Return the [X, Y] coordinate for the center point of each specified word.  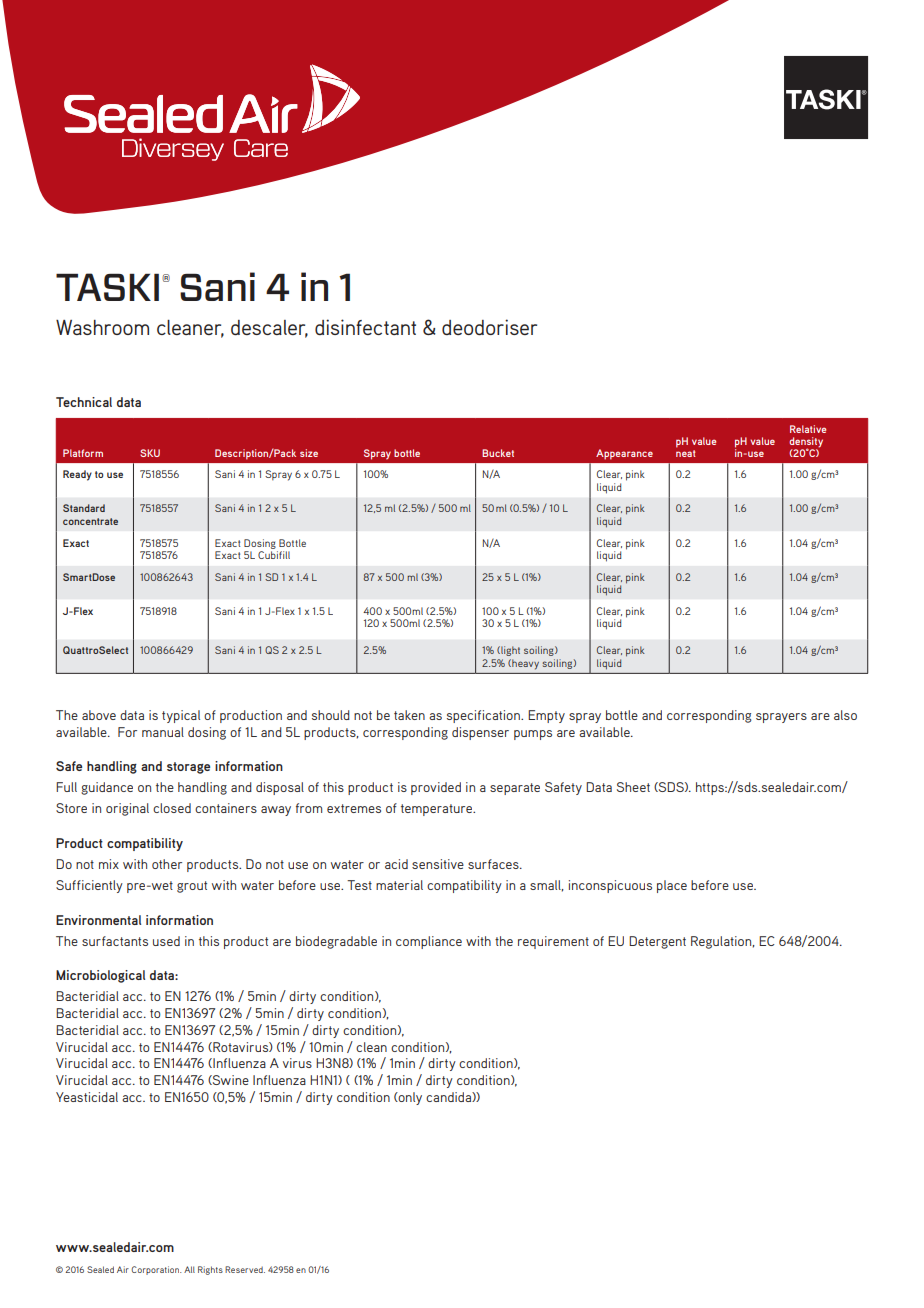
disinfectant [365, 327]
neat [685, 452]
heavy [524, 664]
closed [172, 808]
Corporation [156, 1270]
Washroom [102, 327]
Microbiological [100, 976]
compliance [429, 942]
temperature [438, 810]
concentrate [90, 521]
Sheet [633, 787]
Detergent [657, 942]
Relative [808, 429]
